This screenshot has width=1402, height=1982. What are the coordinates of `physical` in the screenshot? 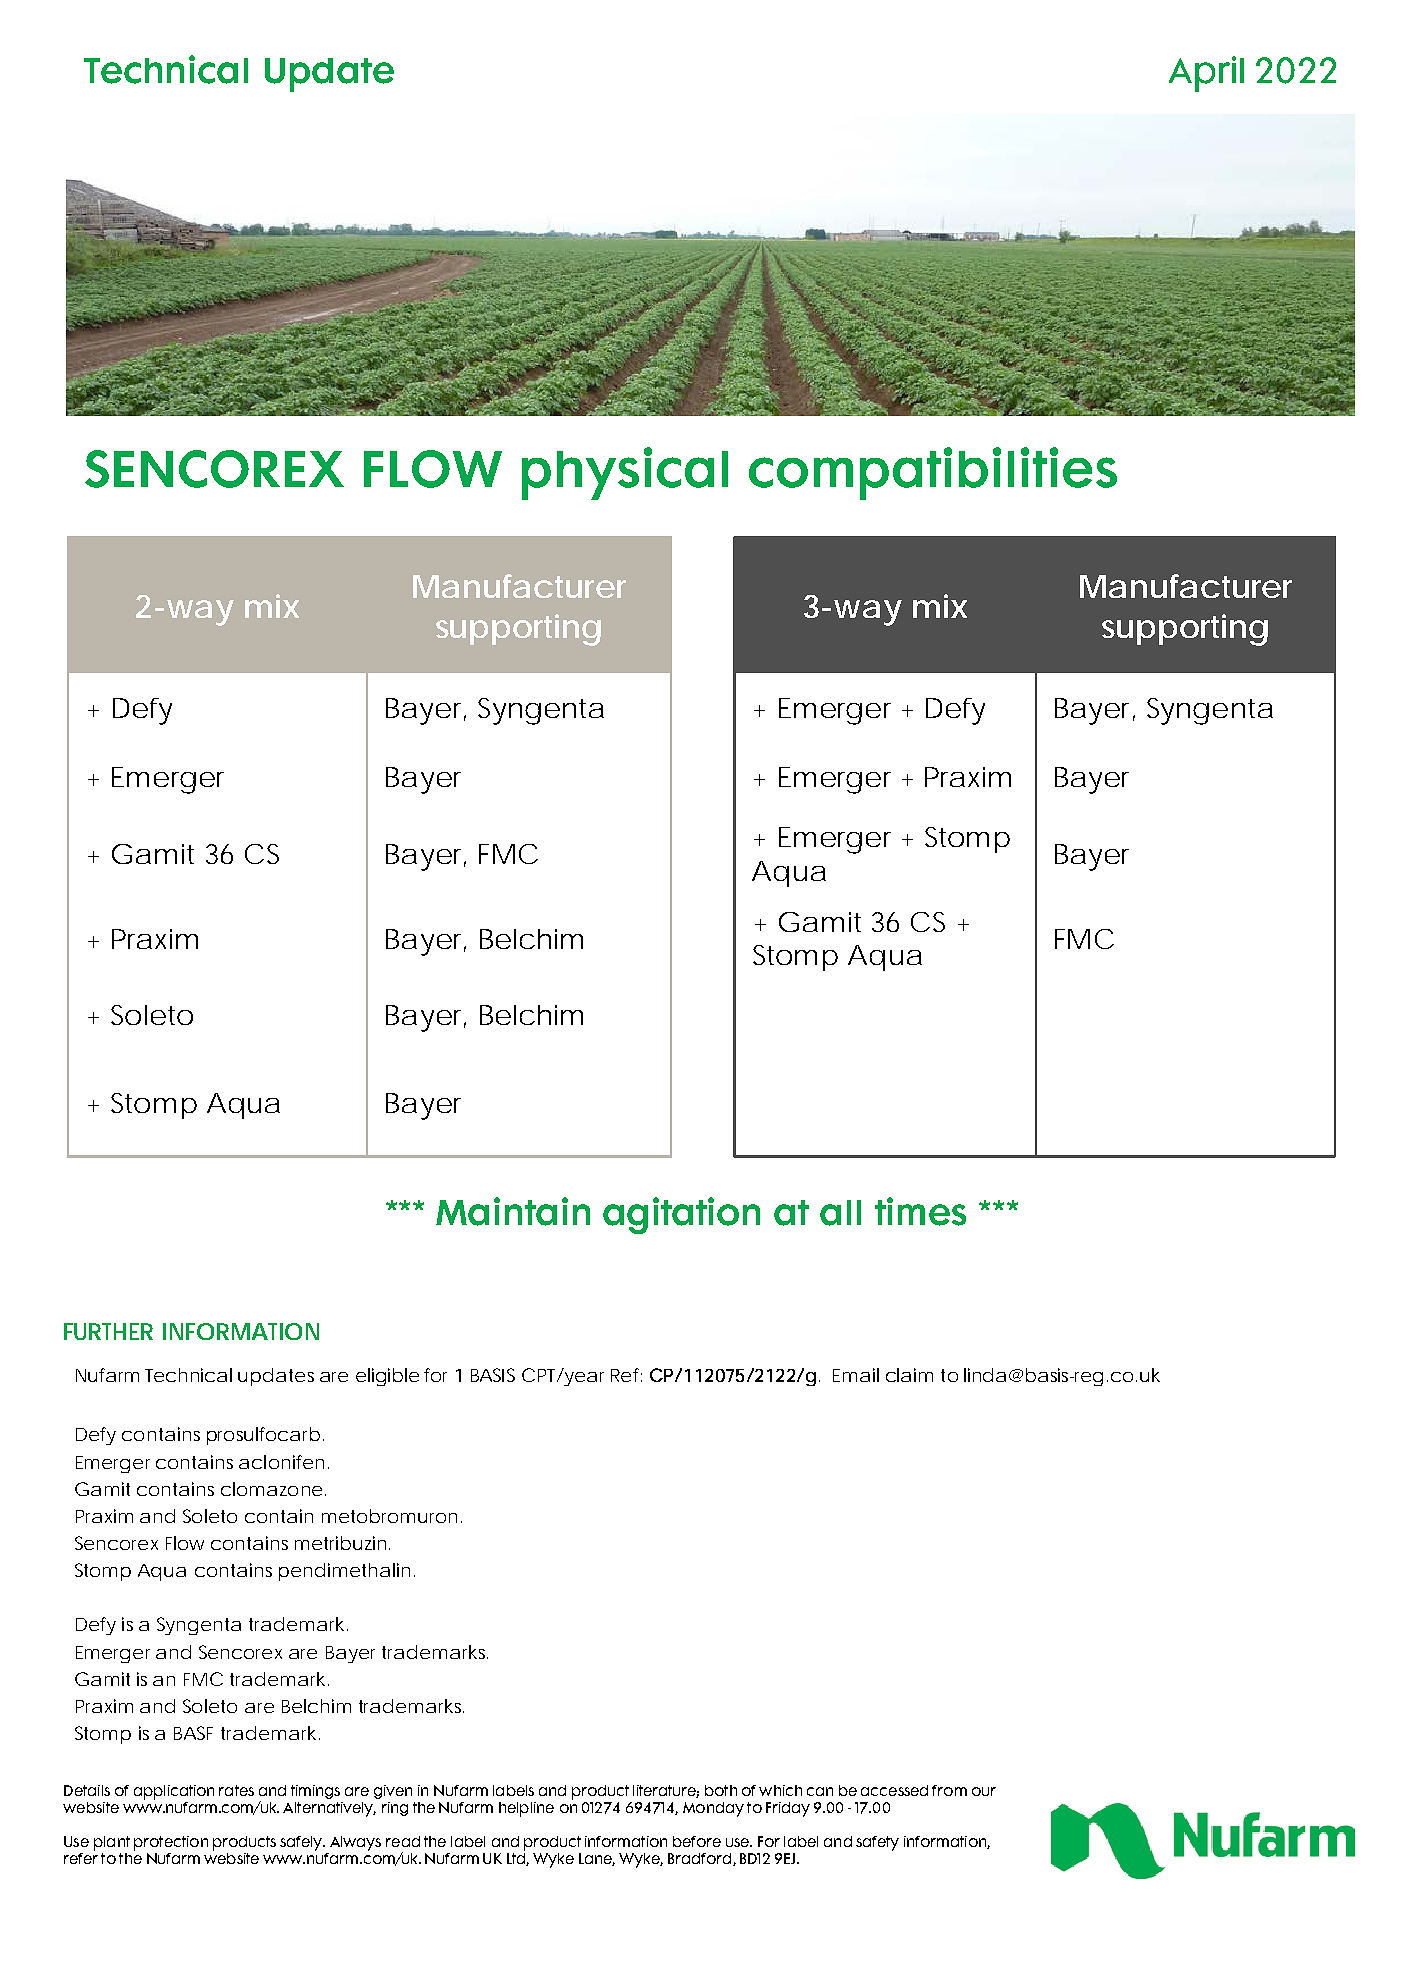 It's located at (625, 473).
